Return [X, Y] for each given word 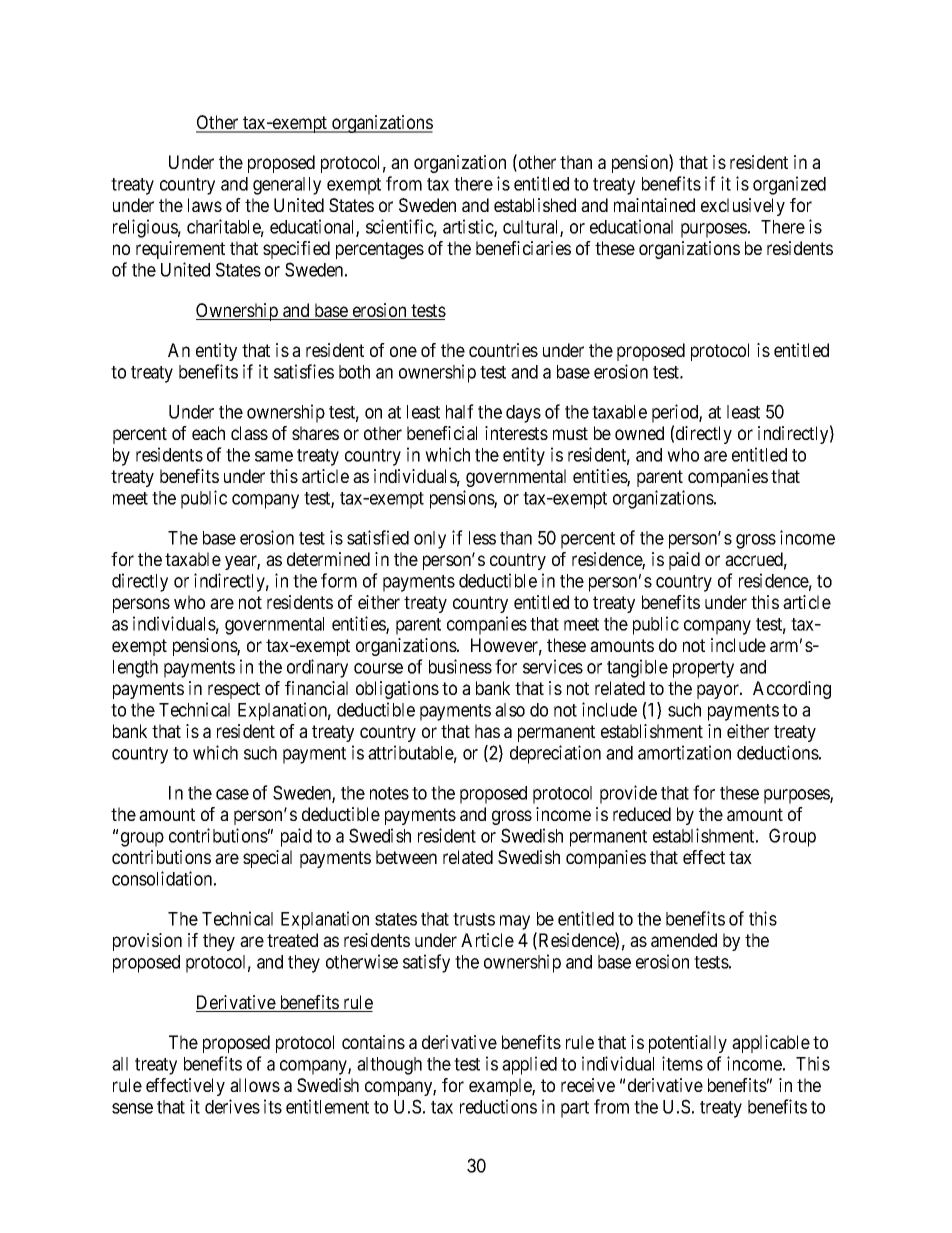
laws [205, 205]
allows [255, 1085]
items [682, 1063]
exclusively [743, 207]
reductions [498, 1106]
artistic [469, 228]
